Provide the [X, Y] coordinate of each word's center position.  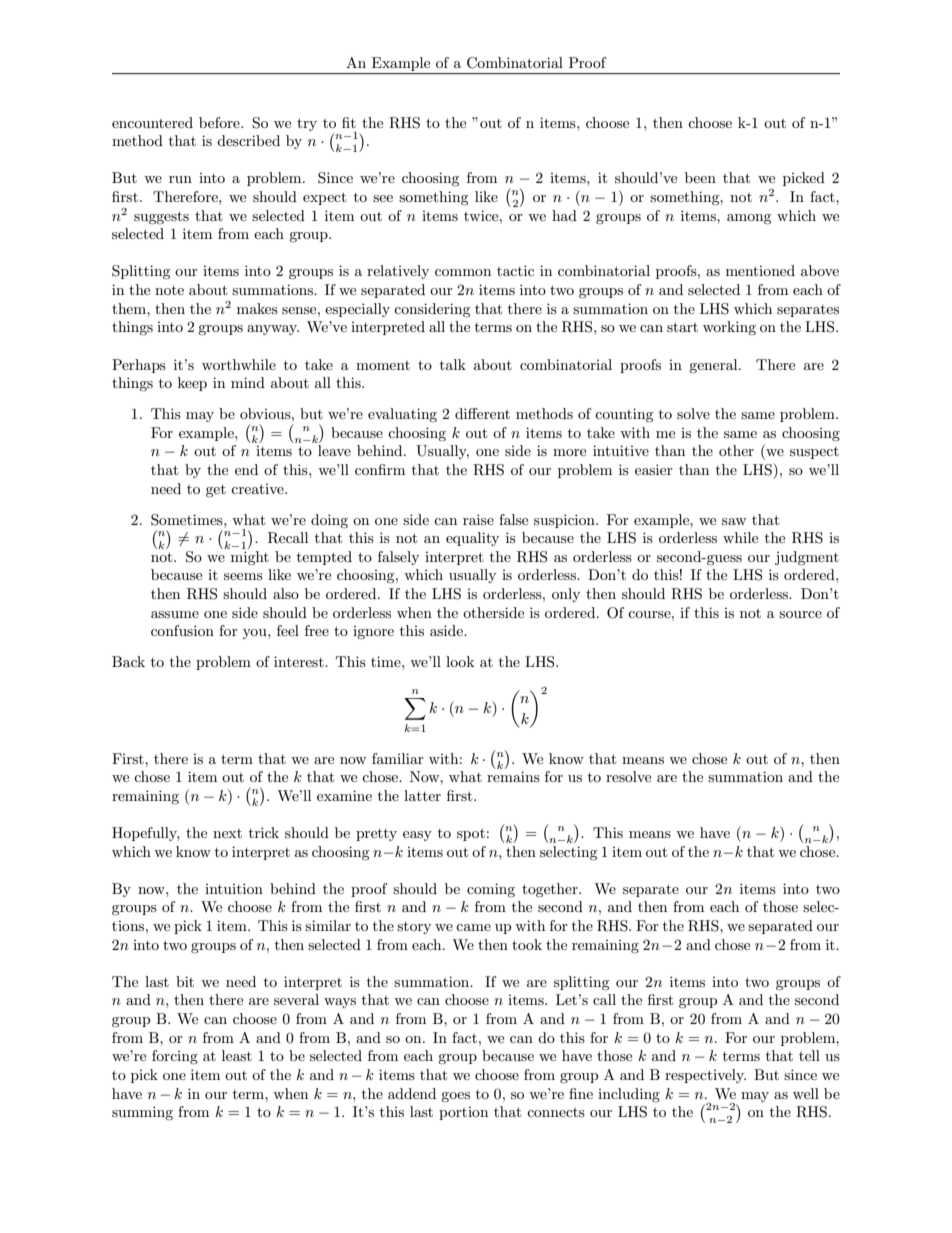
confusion [182, 630]
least [237, 1055]
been [700, 177]
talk [453, 364]
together [551, 890]
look [460, 661]
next [227, 833]
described [248, 140]
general [714, 366]
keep [192, 384]
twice [482, 215]
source [800, 614]
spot [471, 835]
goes [455, 1097]
